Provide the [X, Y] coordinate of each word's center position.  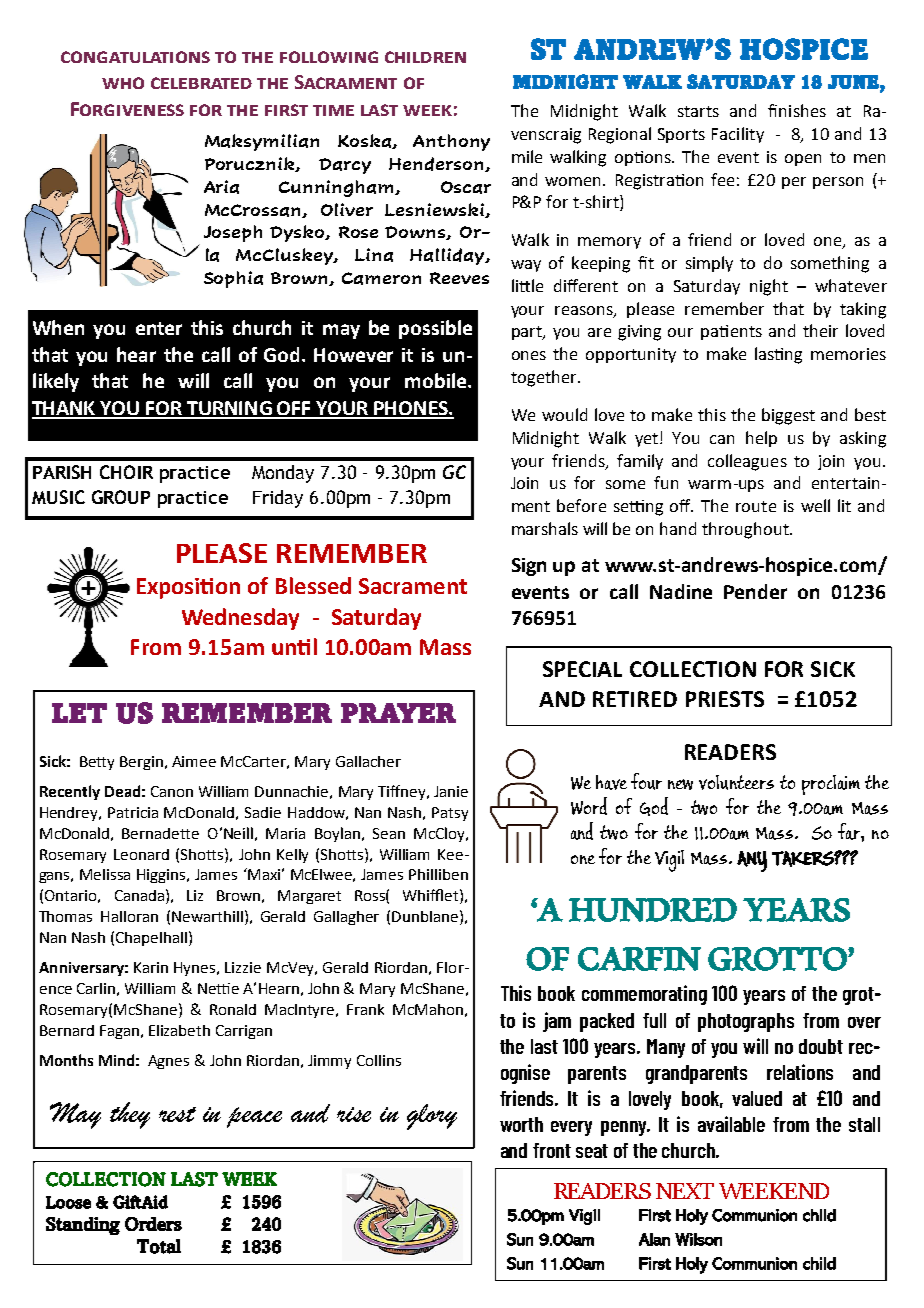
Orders [153, 1224]
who [123, 83]
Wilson [698, 1239]
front [552, 1150]
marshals [545, 528]
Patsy [450, 814]
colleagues [747, 462]
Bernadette [160, 833]
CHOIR [126, 472]
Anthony [451, 142]
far [850, 831]
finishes [797, 110]
